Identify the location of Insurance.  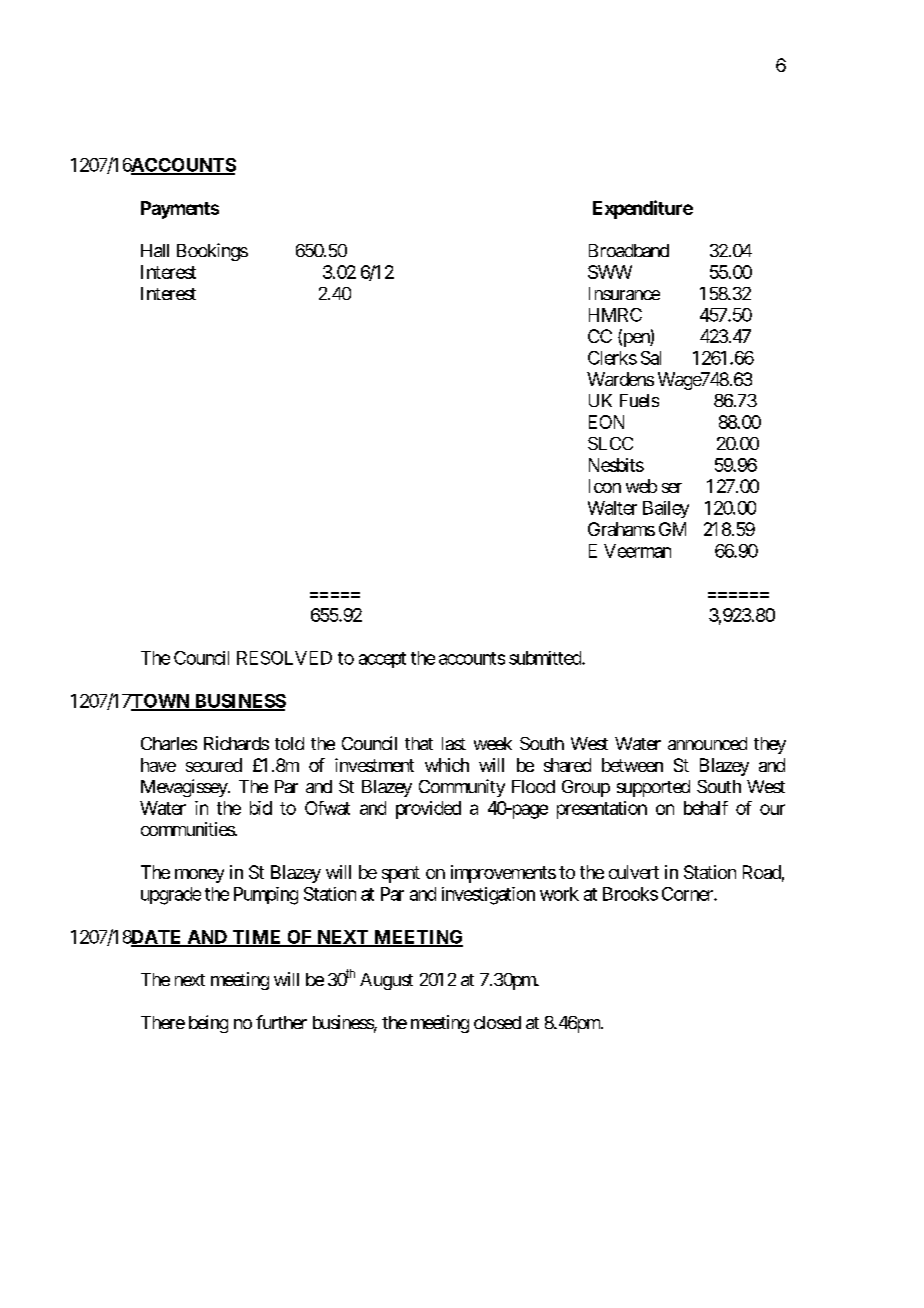
(624, 293).
